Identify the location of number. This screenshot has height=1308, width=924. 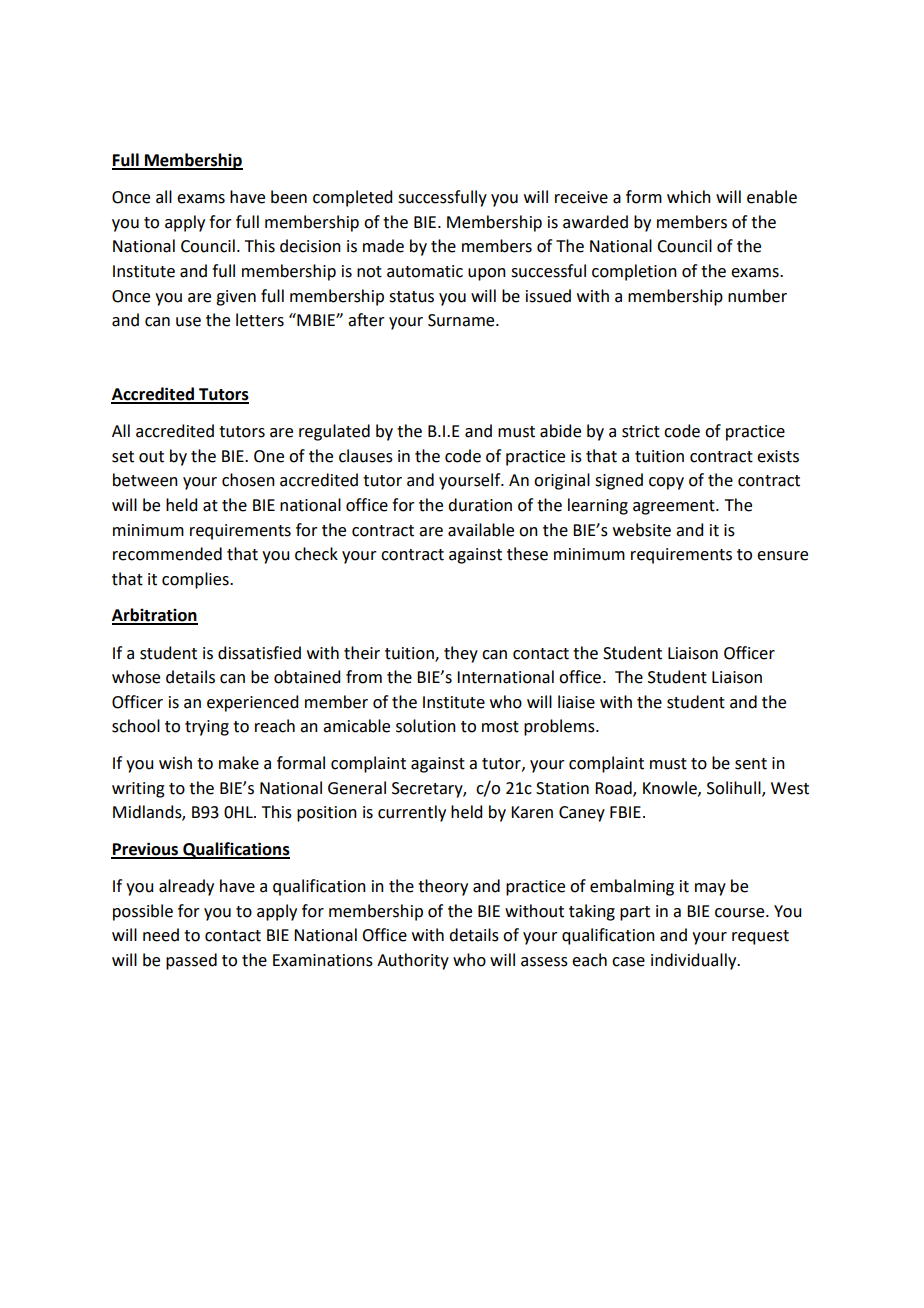
(757, 296).
